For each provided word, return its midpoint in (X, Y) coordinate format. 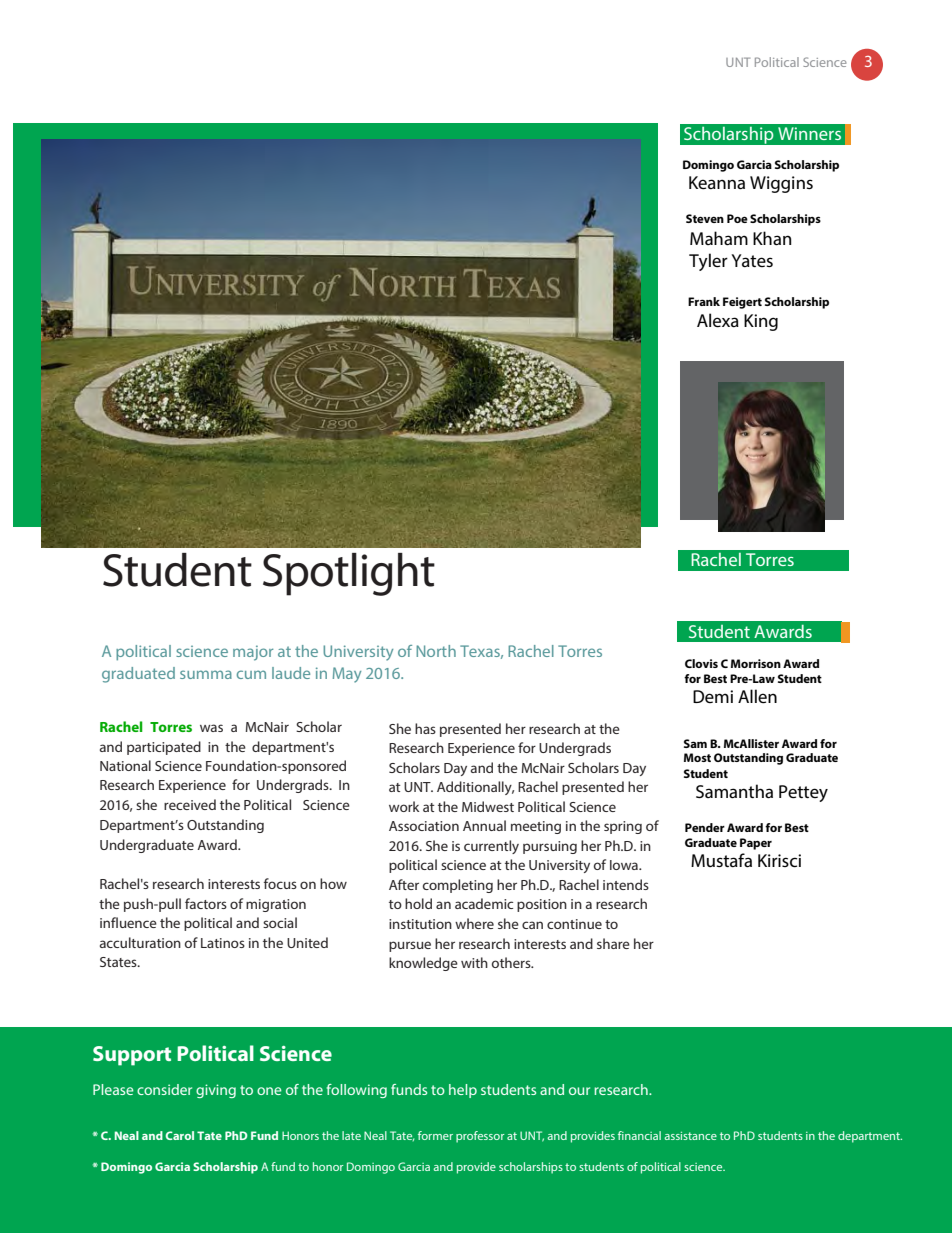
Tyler (708, 262)
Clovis (701, 663)
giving (216, 1091)
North (436, 651)
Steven (705, 218)
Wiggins (781, 184)
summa (206, 674)
